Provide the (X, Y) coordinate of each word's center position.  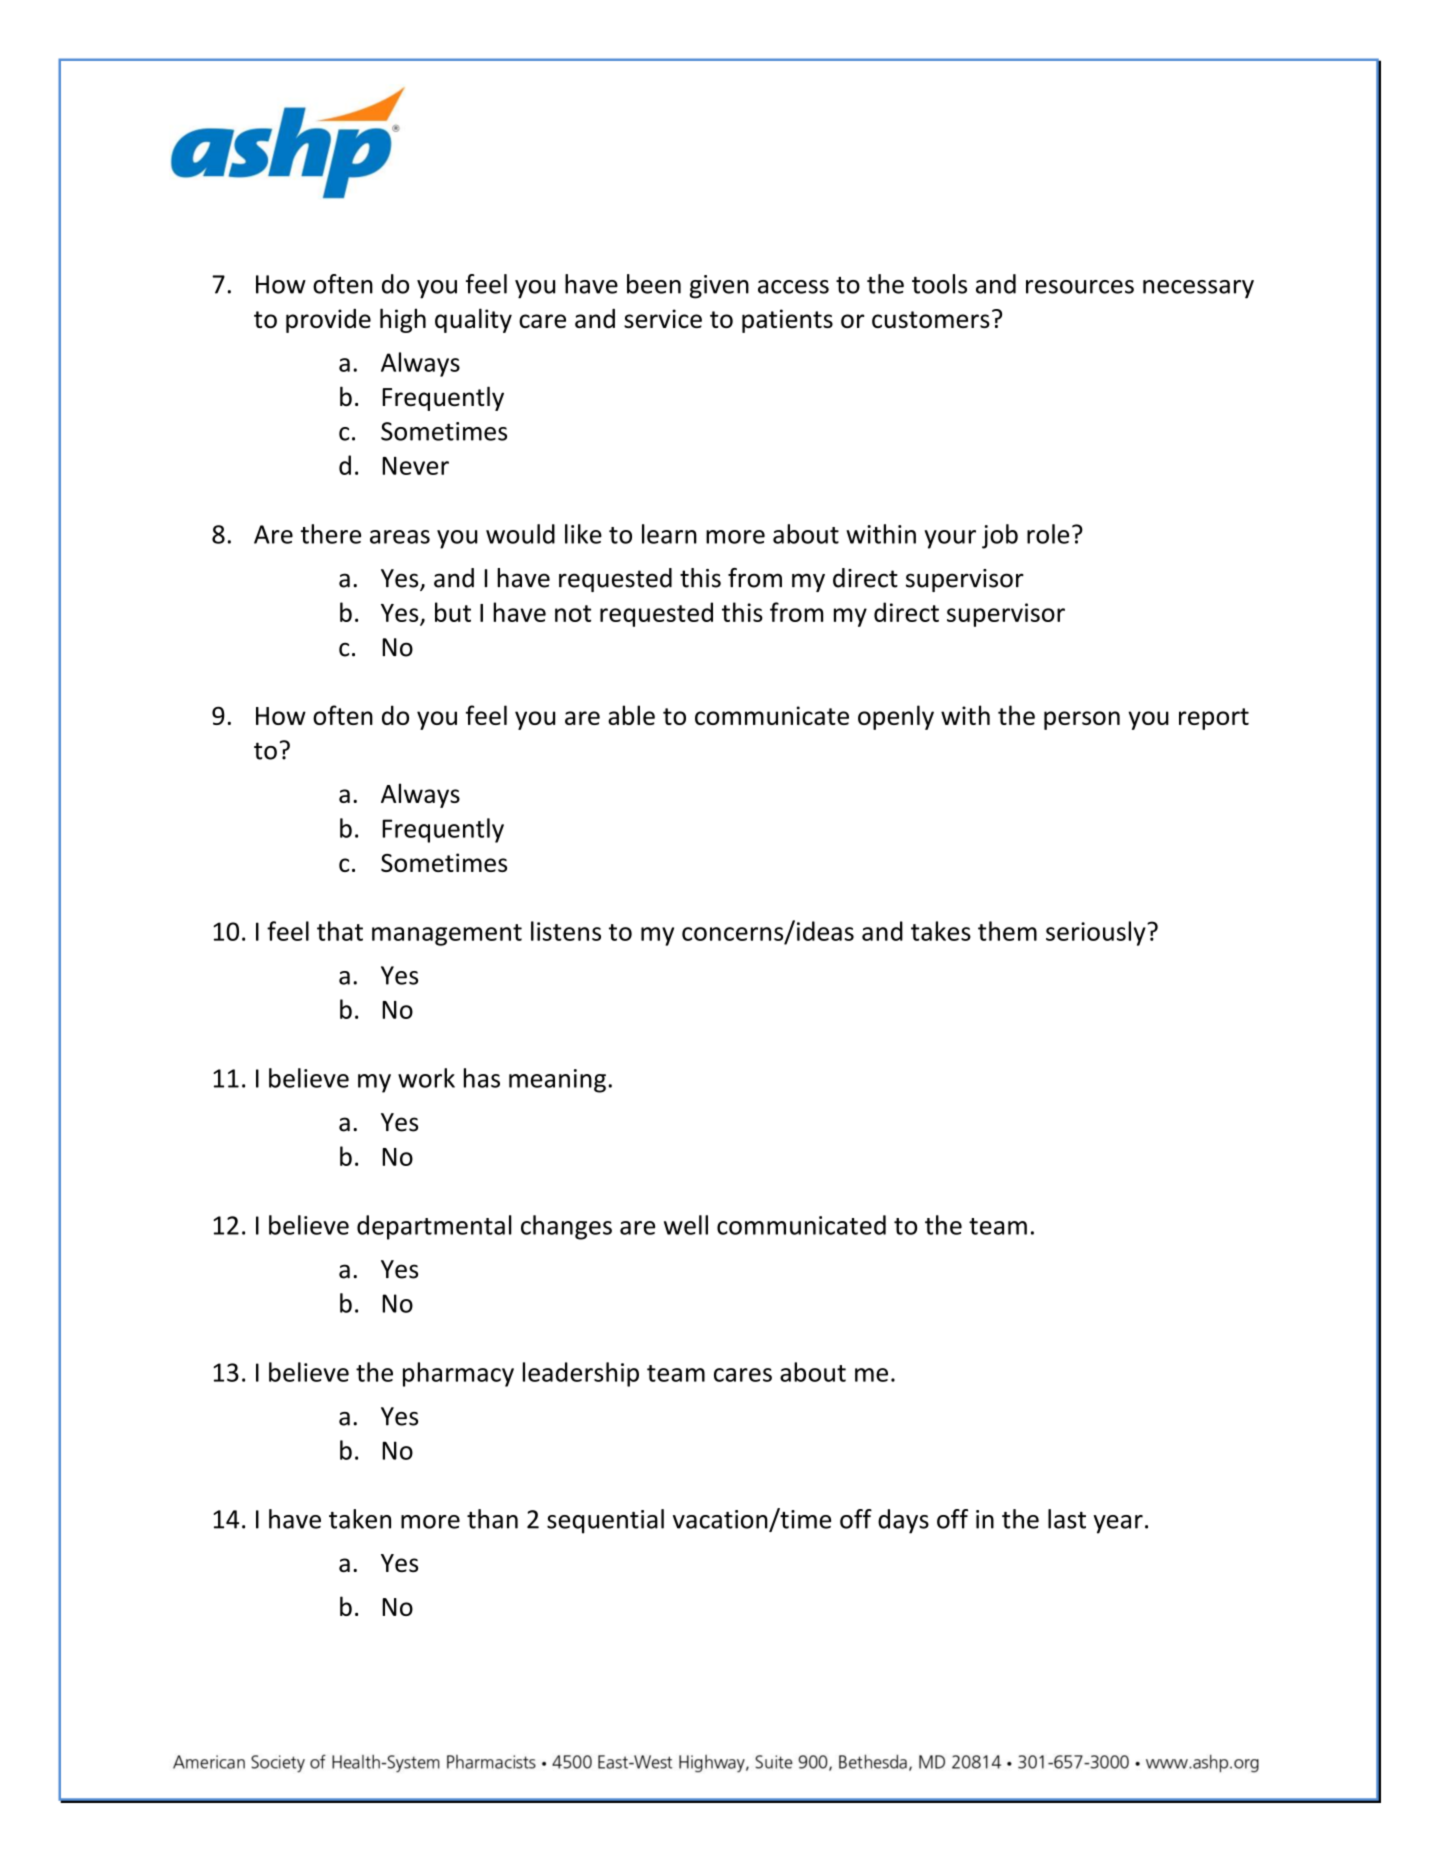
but (453, 612)
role (1048, 534)
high (403, 320)
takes (941, 931)
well (686, 1225)
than (492, 1519)
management (447, 935)
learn (669, 534)
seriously (1097, 933)
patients (787, 321)
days (903, 1521)
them (1007, 931)
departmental (434, 1227)
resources (1080, 287)
